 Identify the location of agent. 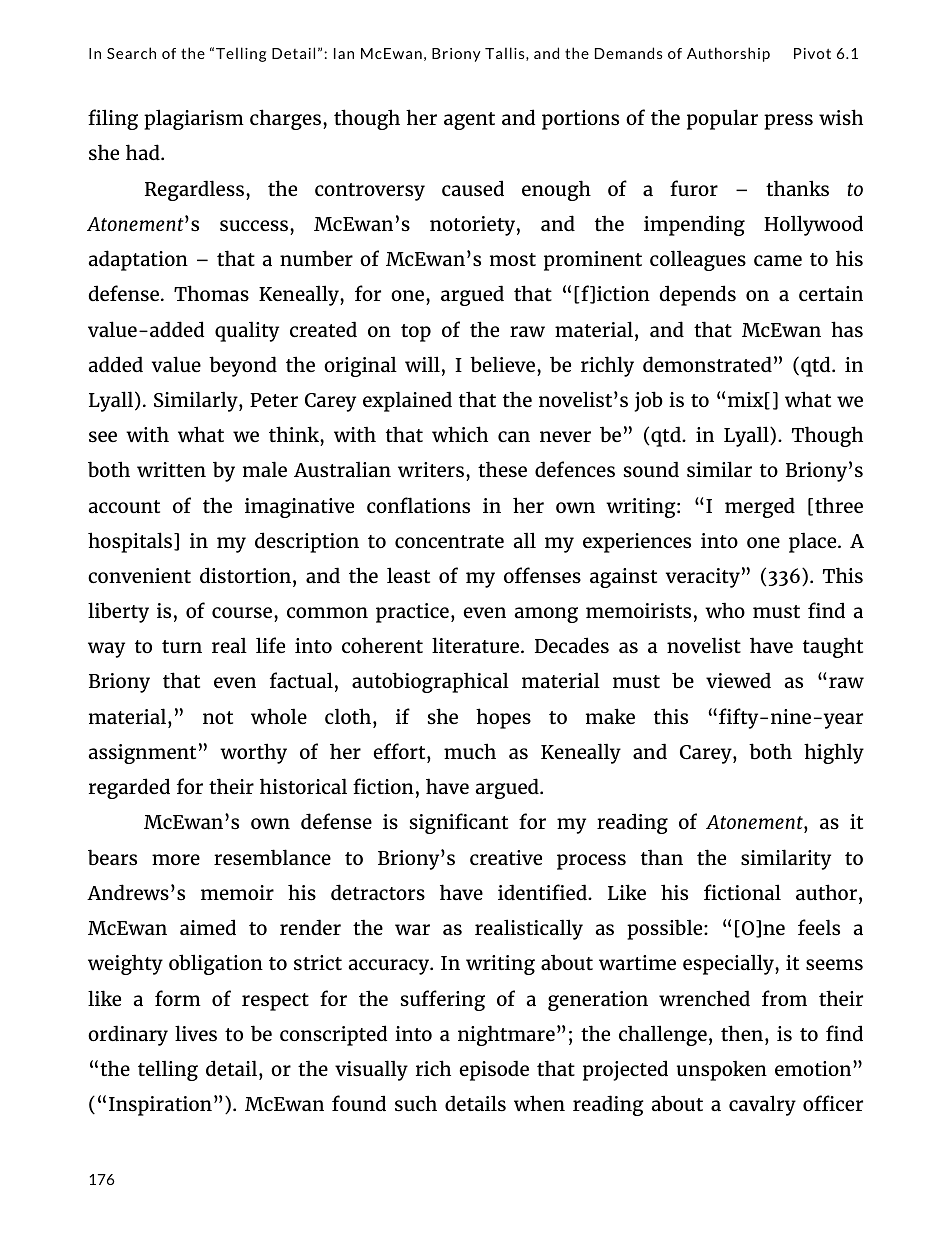
(469, 121).
